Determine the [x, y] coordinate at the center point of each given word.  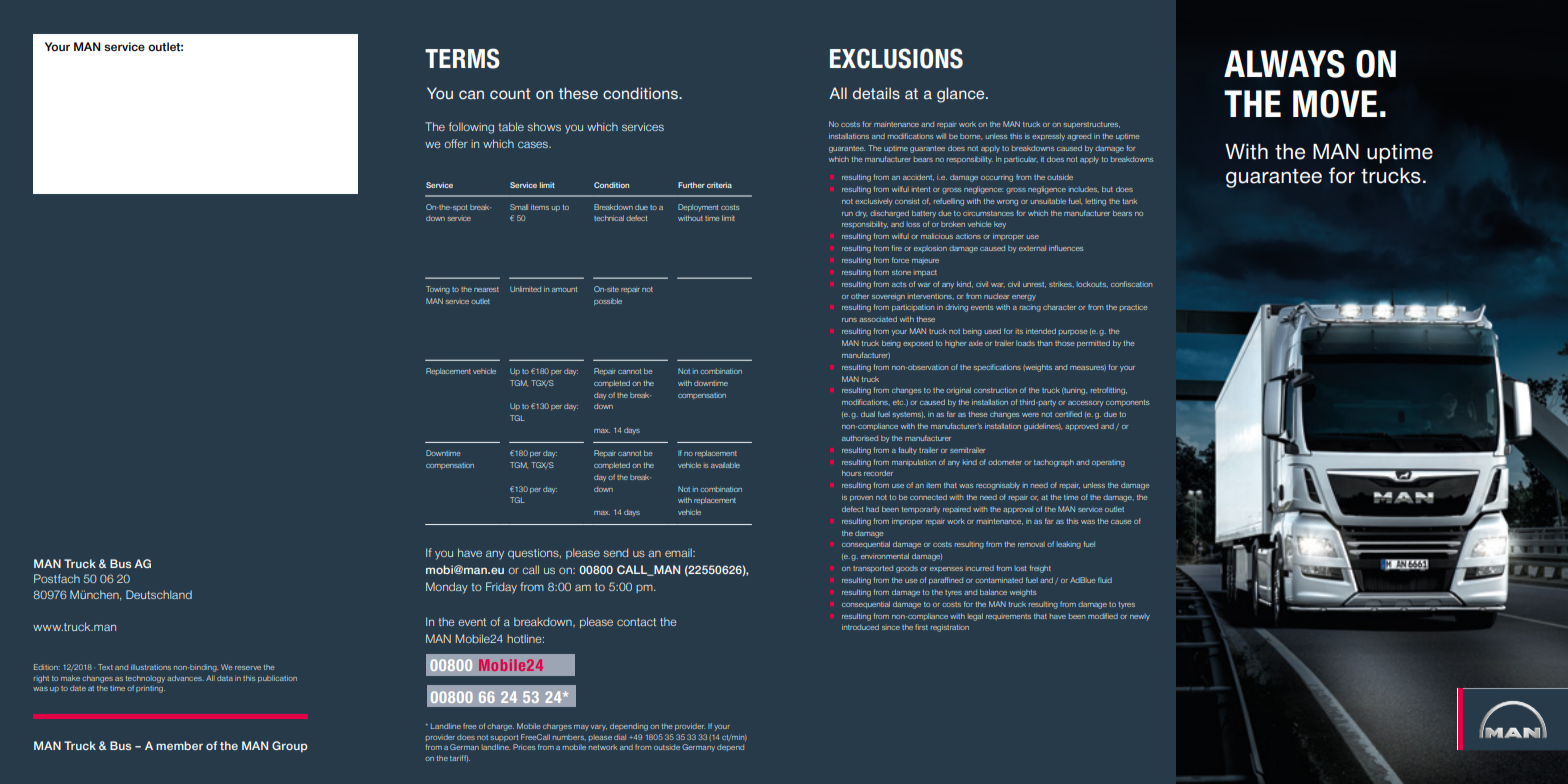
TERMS [462, 58]
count [510, 94]
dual [868, 414]
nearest [486, 289]
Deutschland [159, 594]
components [1127, 403]
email [679, 552]
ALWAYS [1284, 64]
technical [609, 218]
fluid [1105, 580]
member [179, 745]
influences [1066, 248]
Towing [438, 290]
